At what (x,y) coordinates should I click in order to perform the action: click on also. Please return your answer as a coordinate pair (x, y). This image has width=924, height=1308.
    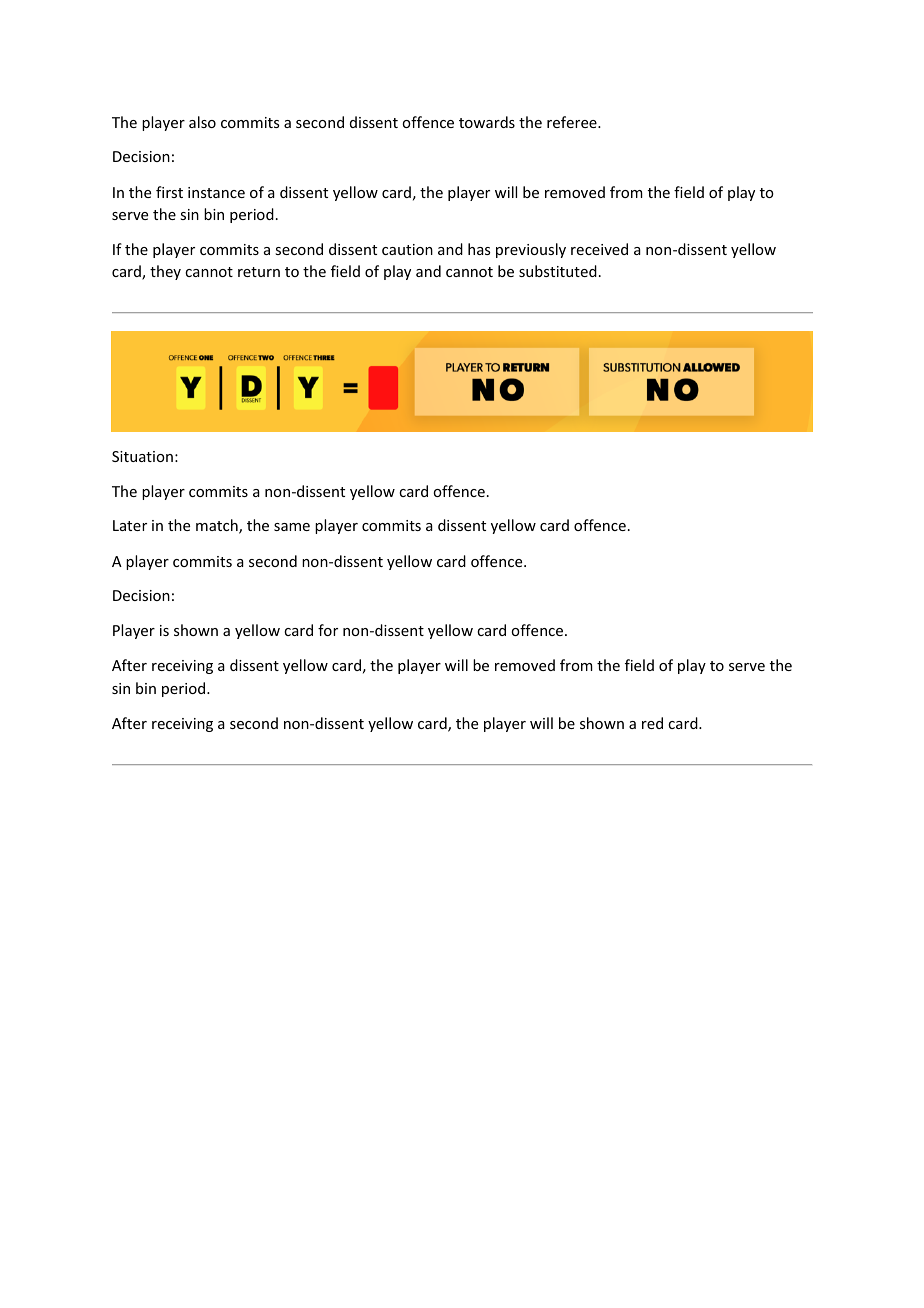
    Looking at the image, I should click on (202, 122).
